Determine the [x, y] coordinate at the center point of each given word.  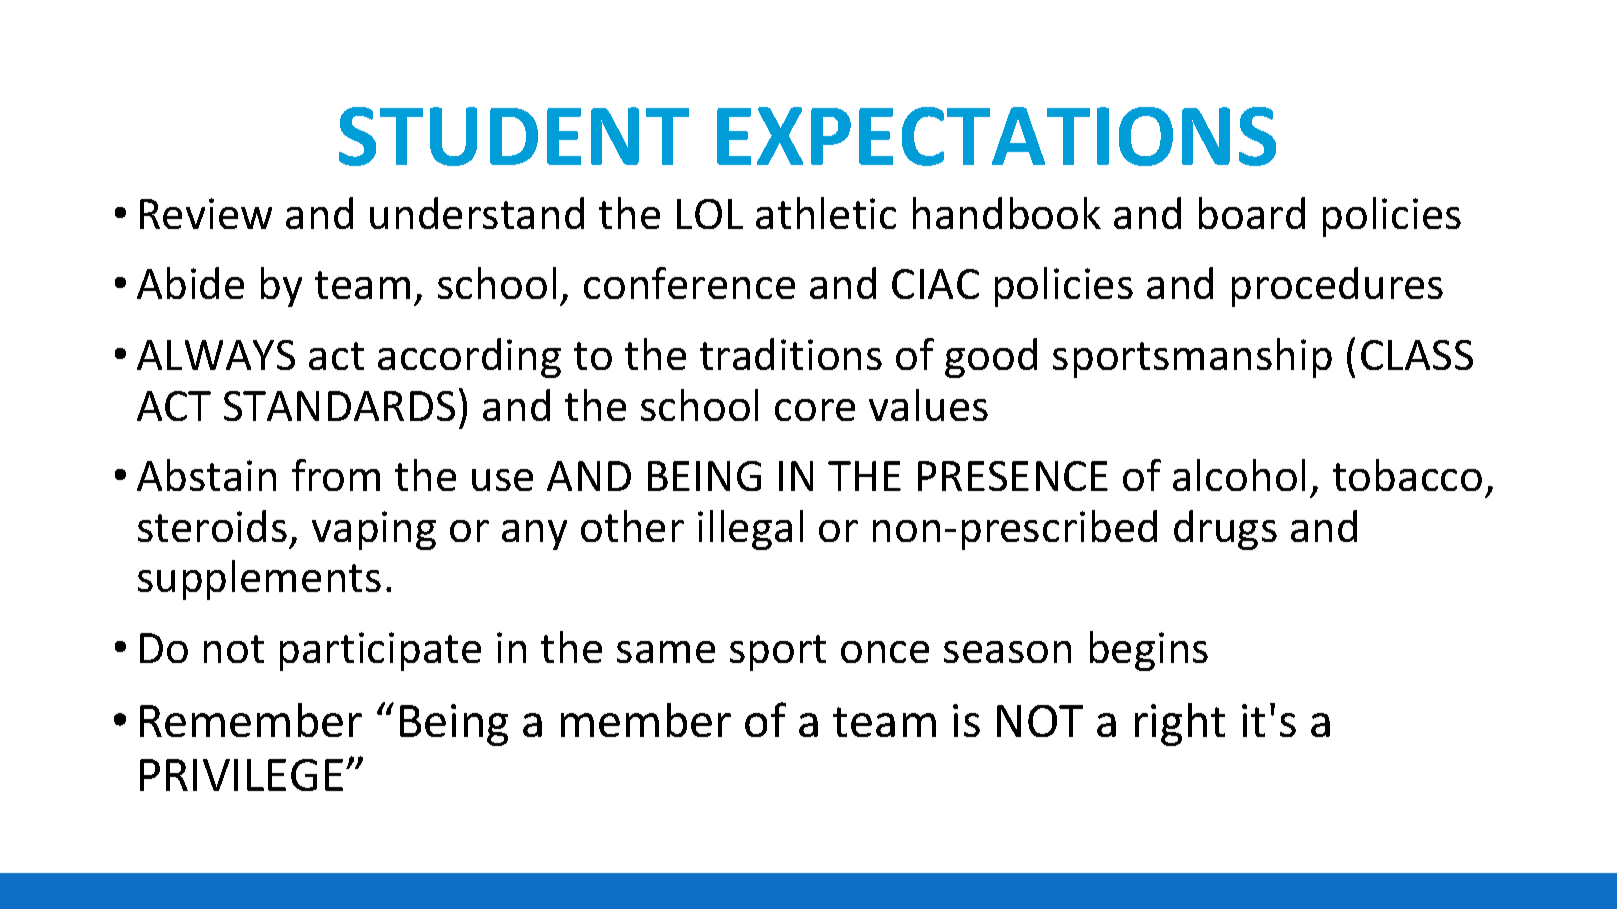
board [1252, 213]
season [1007, 652]
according [469, 358]
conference [689, 283]
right [1180, 724]
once [885, 652]
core [815, 410]
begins [1149, 651]
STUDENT [514, 136]
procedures [1337, 287]
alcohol [1239, 475]
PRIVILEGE [241, 775]
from [336, 475]
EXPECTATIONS [996, 136]
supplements [259, 580]
